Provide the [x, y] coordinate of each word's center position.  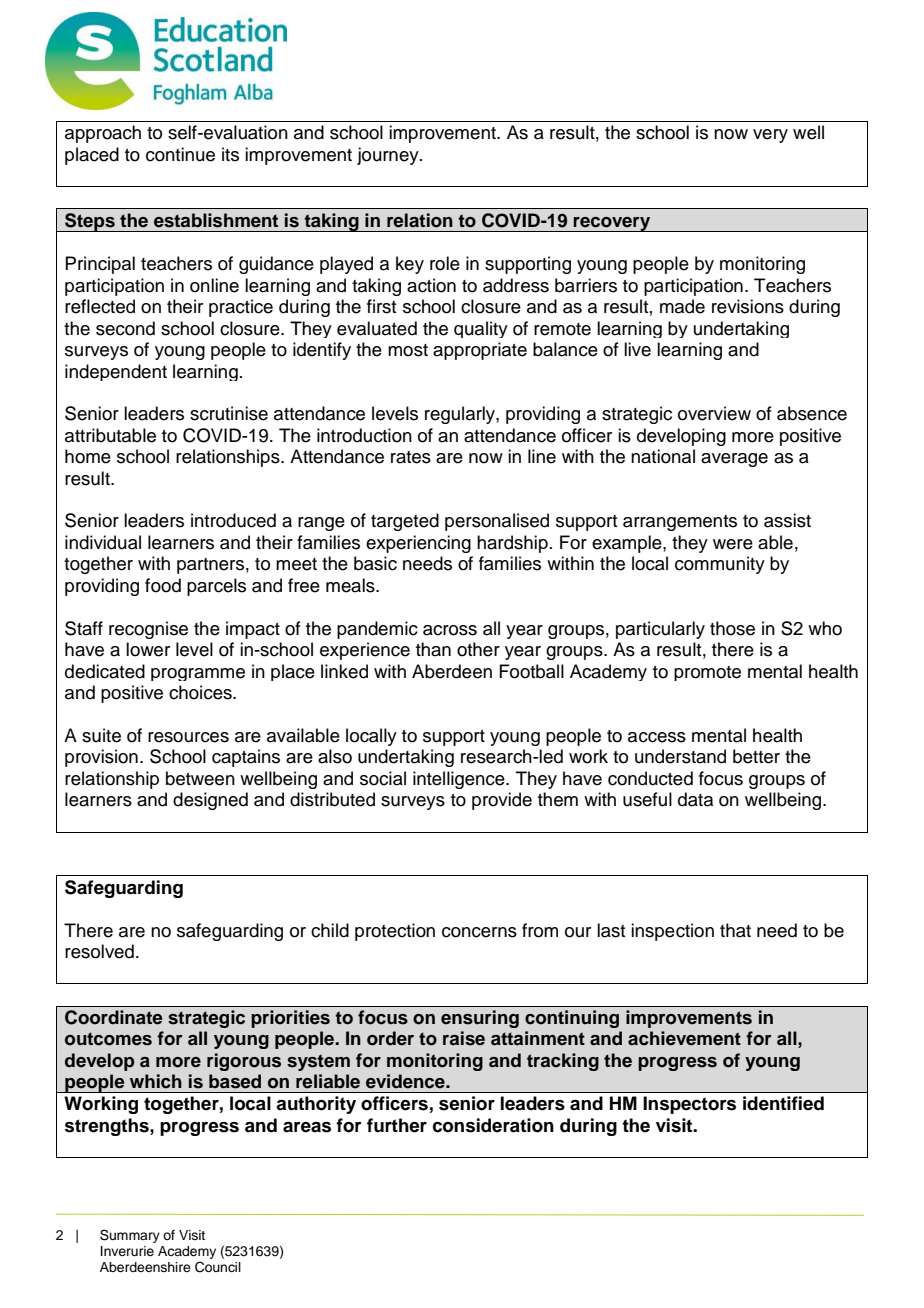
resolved [99, 951]
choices [201, 692]
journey [389, 156]
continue [180, 154]
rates [411, 457]
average [734, 460]
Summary [130, 1236]
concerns [479, 932]
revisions [748, 306]
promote [707, 673]
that [735, 930]
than [433, 649]
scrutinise [229, 413]
